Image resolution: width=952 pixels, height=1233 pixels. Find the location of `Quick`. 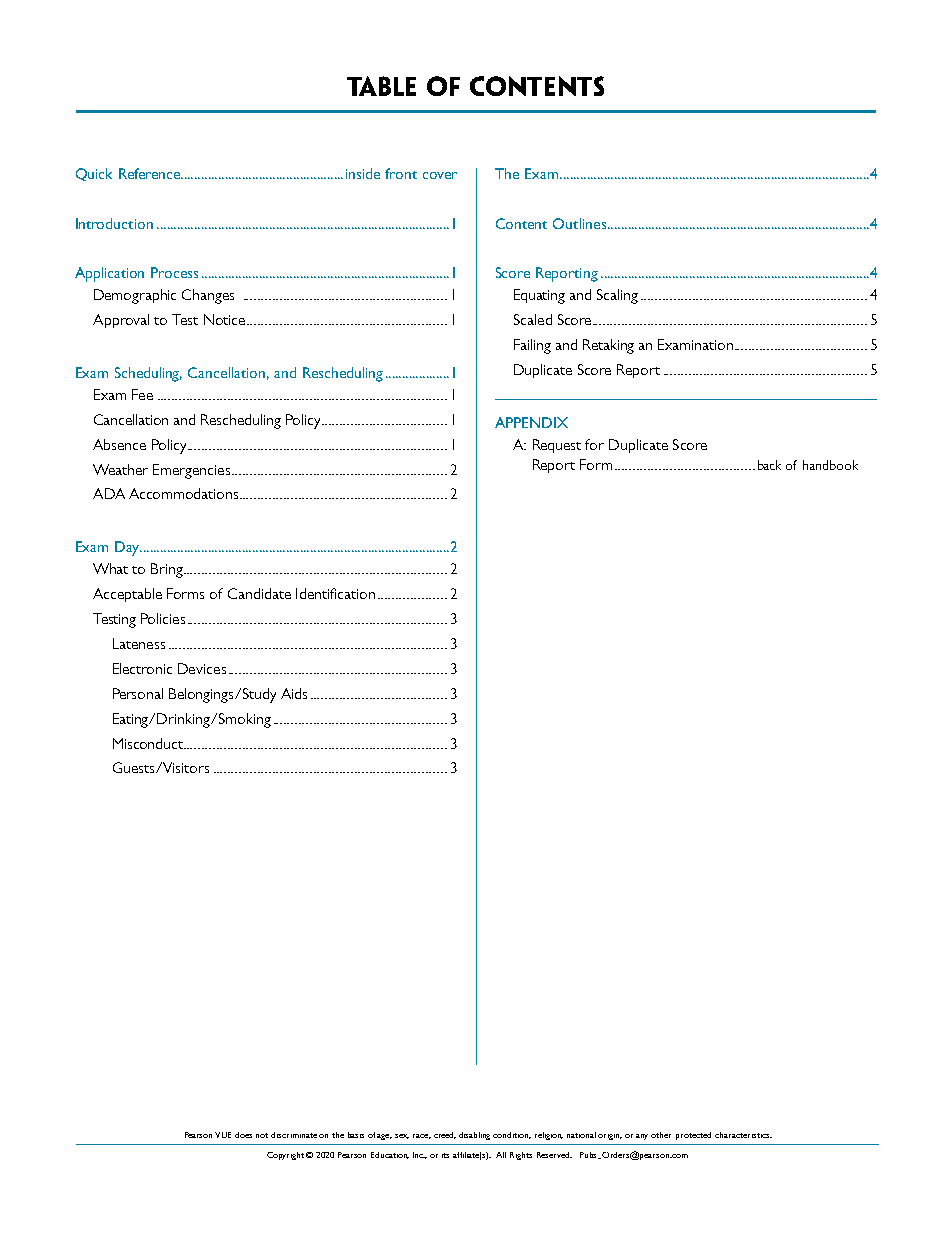

Quick is located at coordinates (94, 174).
